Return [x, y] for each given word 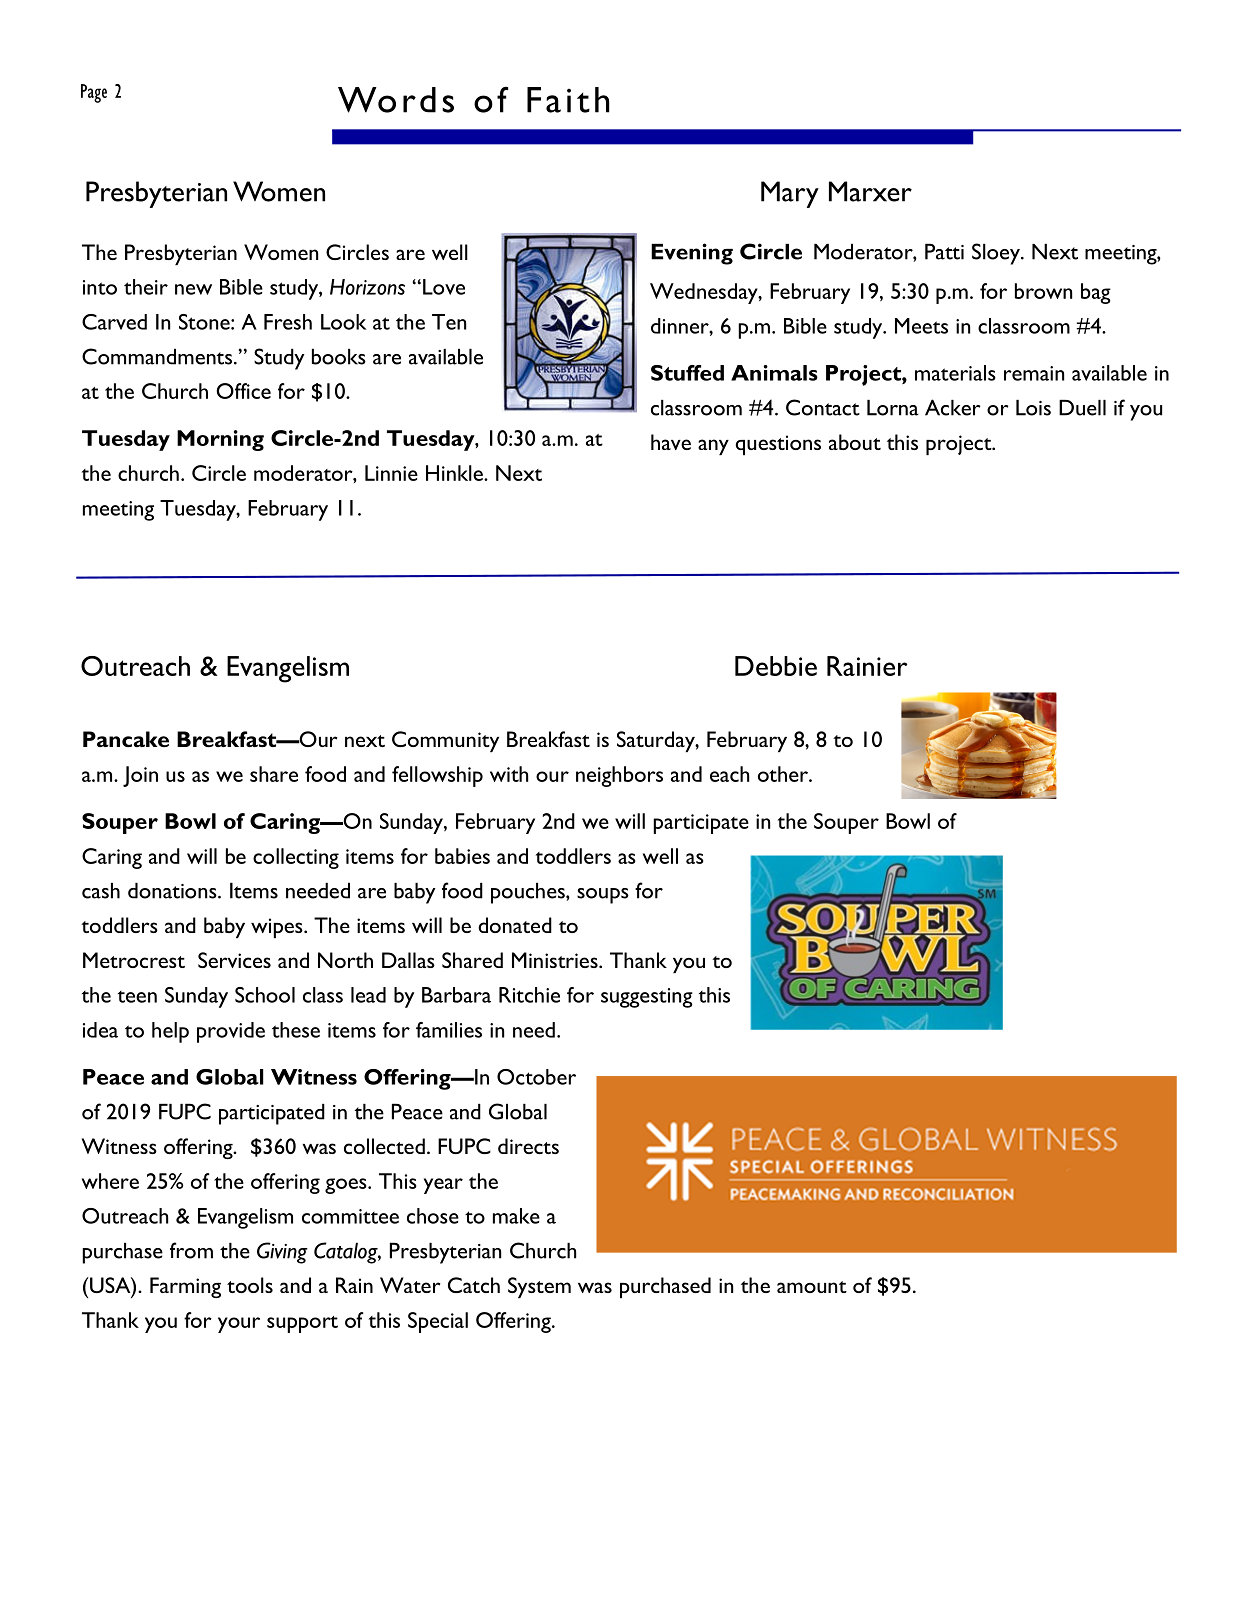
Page [94, 93]
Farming [185, 1287]
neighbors [619, 776]
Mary [790, 194]
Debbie [776, 666]
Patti [944, 251]
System [539, 1287]
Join [140, 776]
